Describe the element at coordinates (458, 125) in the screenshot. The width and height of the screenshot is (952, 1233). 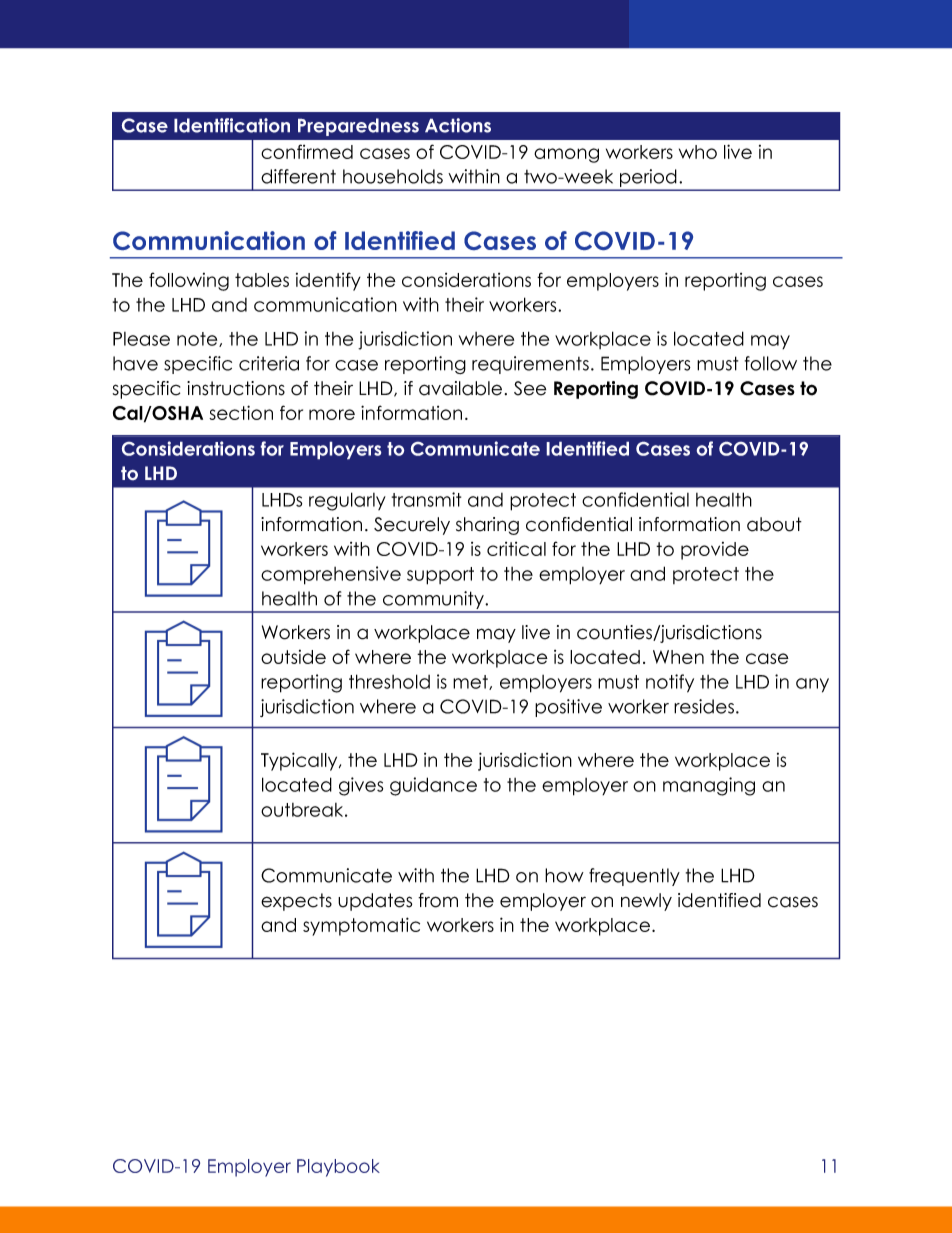
I see `Actions` at that location.
